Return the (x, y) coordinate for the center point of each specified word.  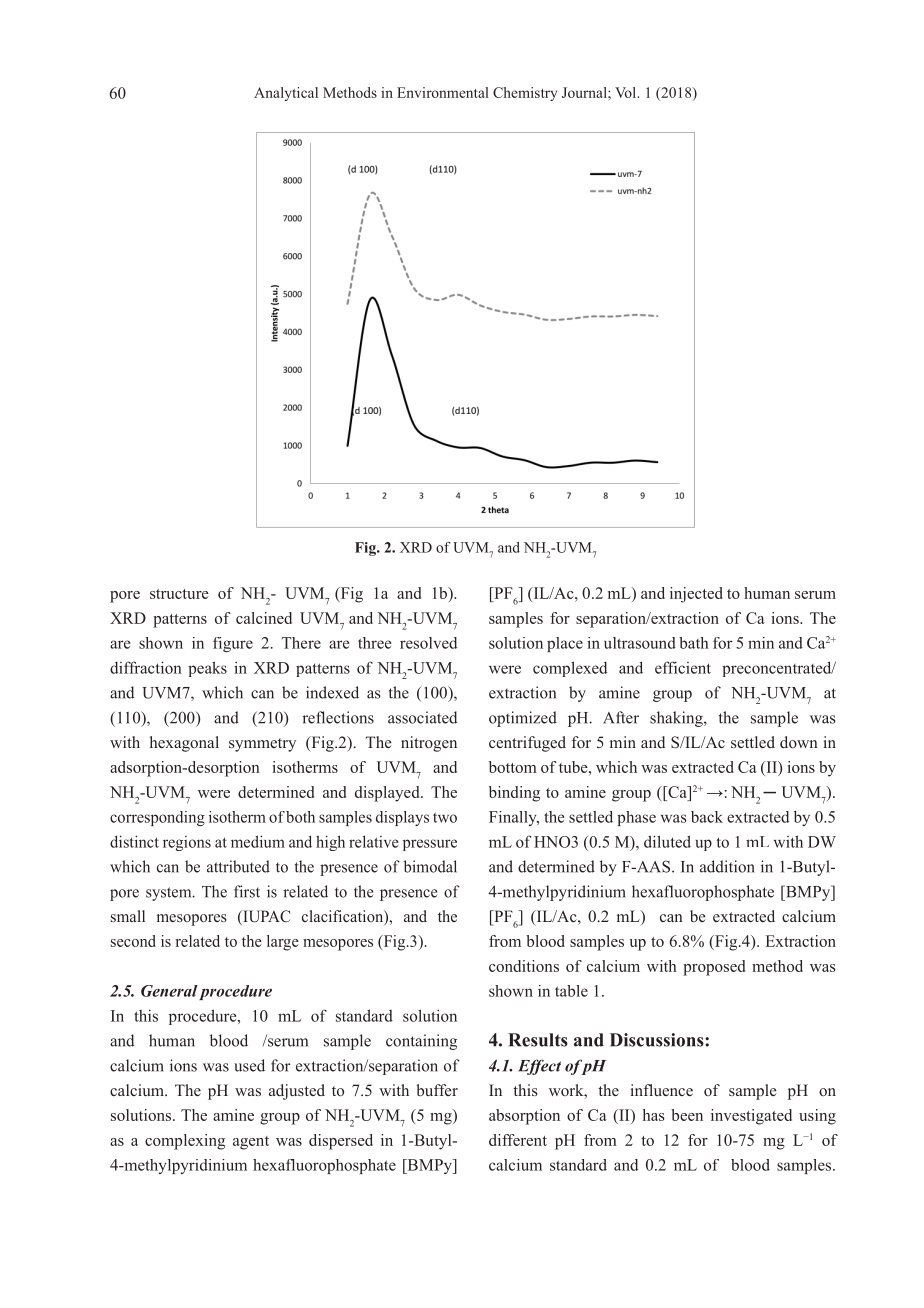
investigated (751, 1117)
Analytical (286, 94)
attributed (238, 866)
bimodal (430, 866)
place (565, 644)
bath (694, 643)
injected (696, 595)
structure (179, 594)
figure (233, 644)
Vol (627, 92)
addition (727, 866)
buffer (437, 1090)
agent (251, 1143)
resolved (428, 643)
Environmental (443, 92)
